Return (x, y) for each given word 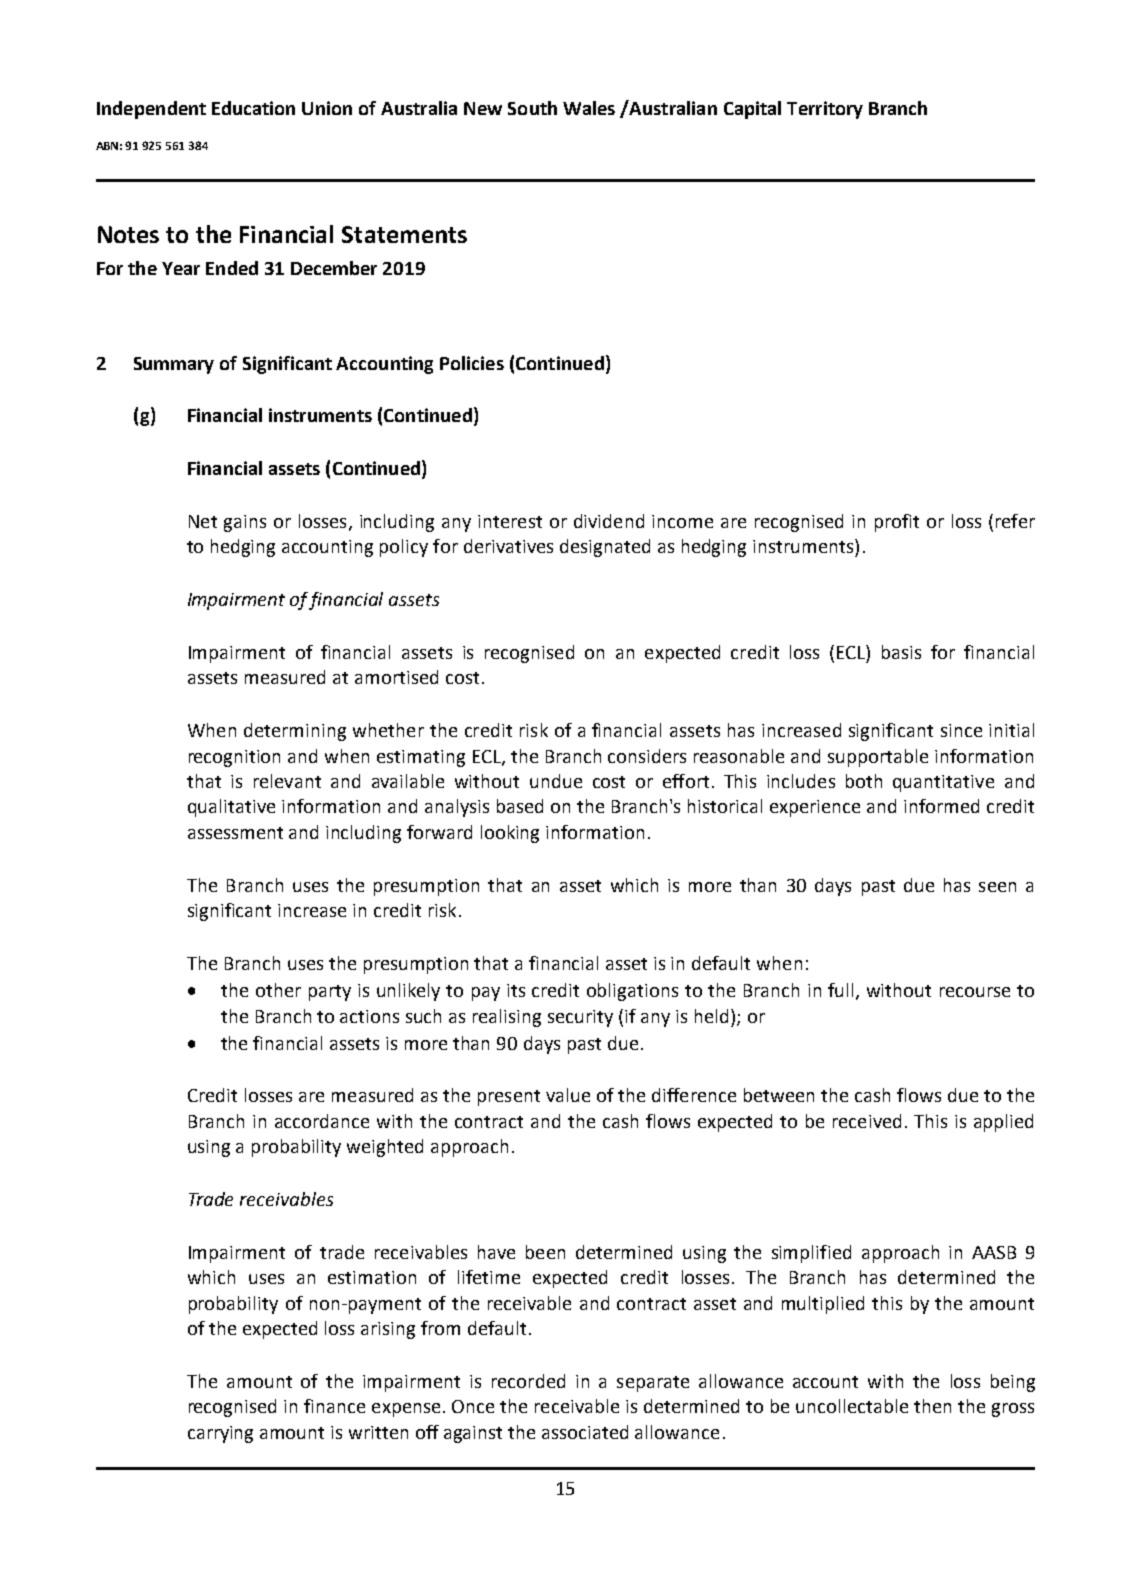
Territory (825, 110)
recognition (234, 758)
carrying (220, 1434)
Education (253, 108)
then (932, 1406)
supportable (878, 758)
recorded (528, 1381)
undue (556, 781)
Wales (589, 108)
